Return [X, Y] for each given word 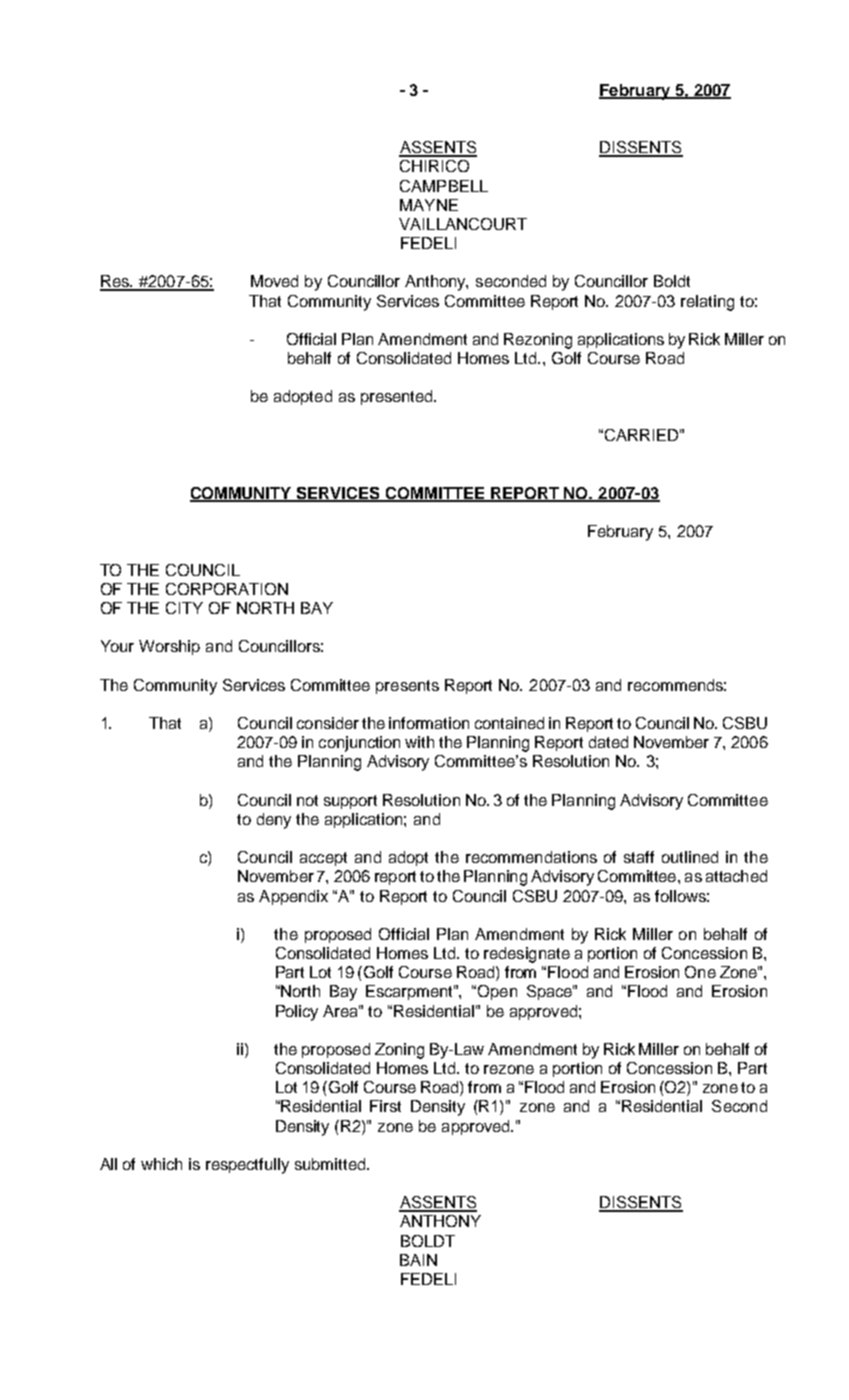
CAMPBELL [444, 186]
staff [639, 857]
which [161, 1164]
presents [407, 687]
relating [707, 303]
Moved [274, 281]
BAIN [418, 1260]
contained [509, 723]
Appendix [293, 897]
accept [323, 859]
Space [550, 992]
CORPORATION [227, 589]
